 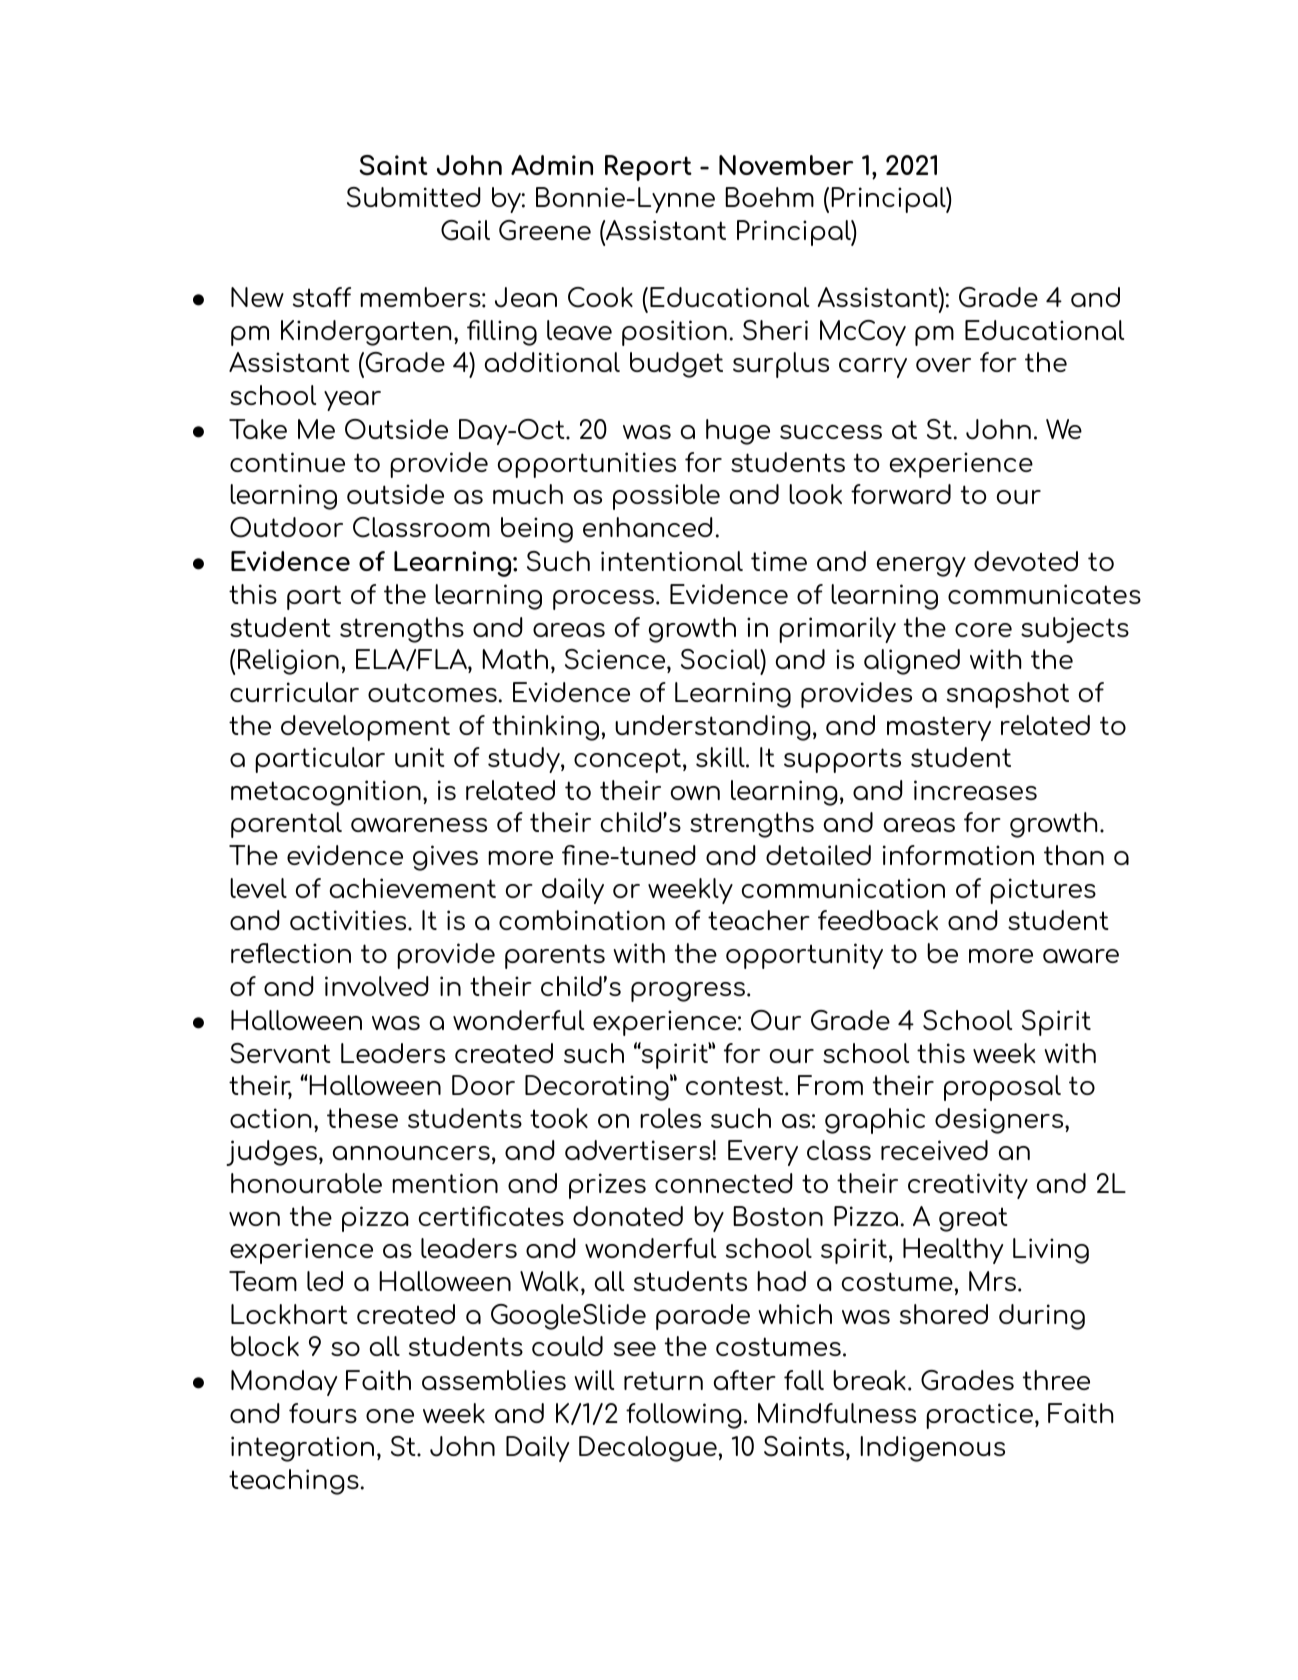 I want to click on Decalogue, so click(x=648, y=1449).
